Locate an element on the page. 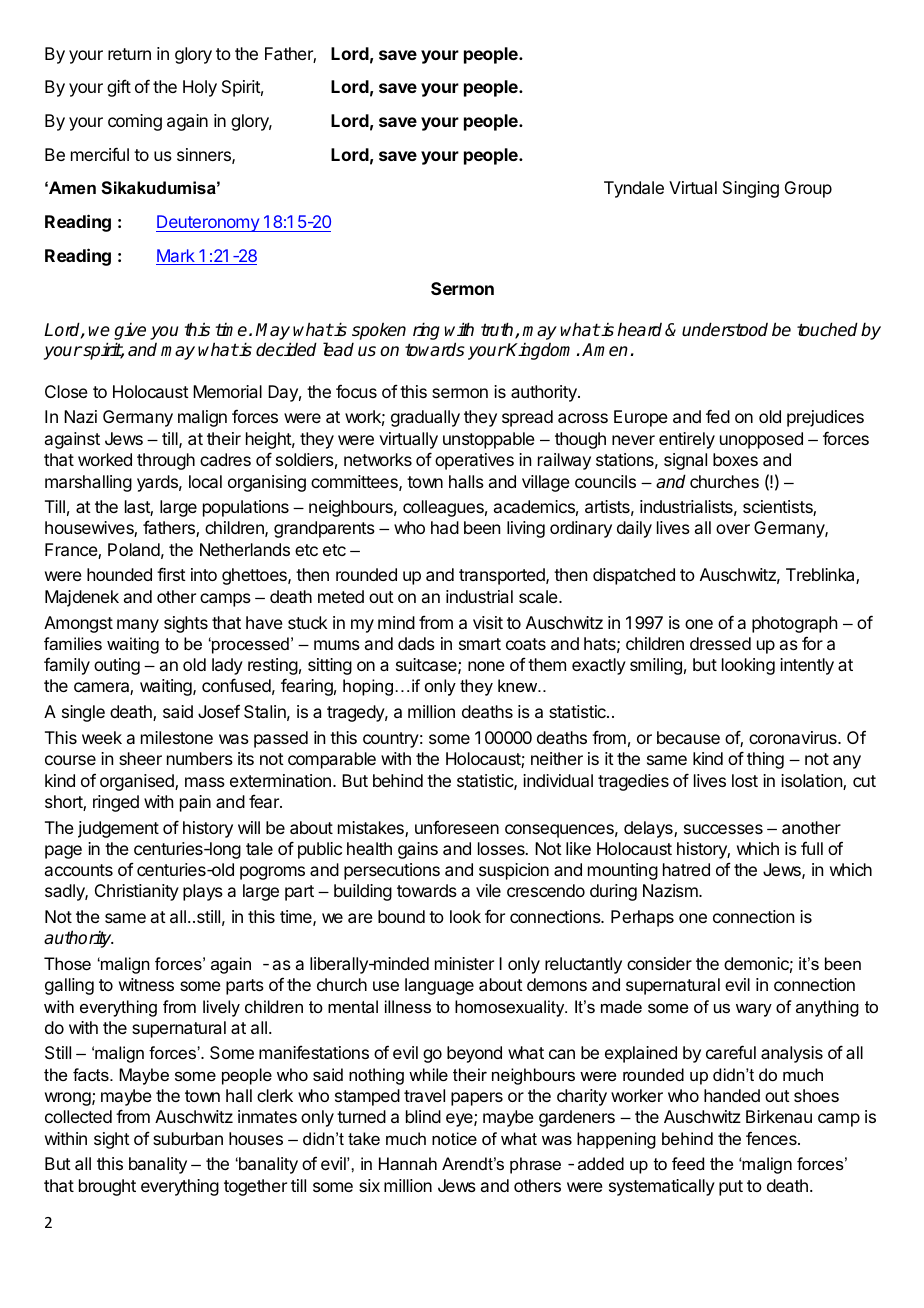  gift is located at coordinates (119, 88).
